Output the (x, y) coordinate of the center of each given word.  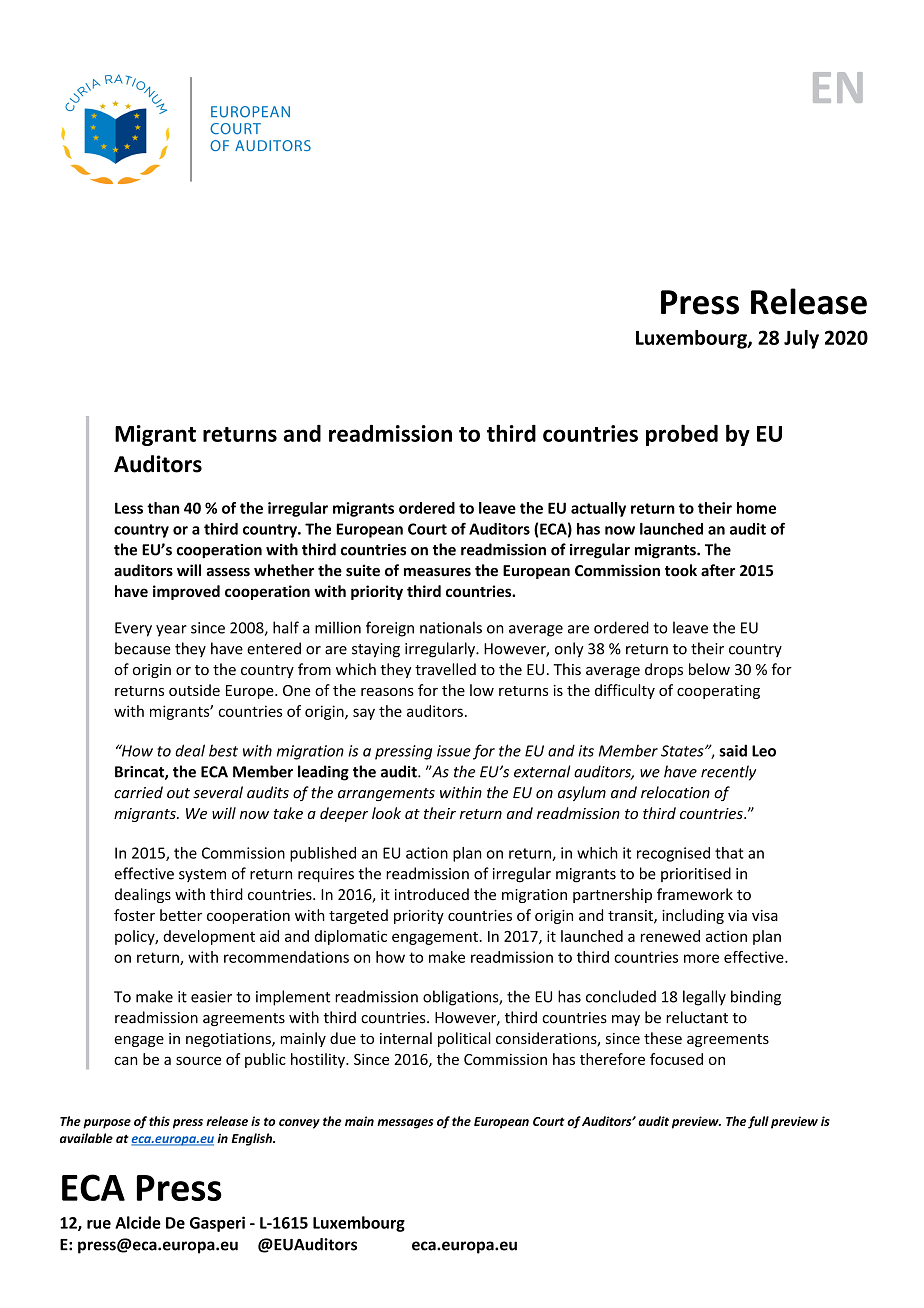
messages (405, 1124)
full (758, 1122)
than (163, 508)
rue (99, 1224)
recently (728, 773)
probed (682, 435)
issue (454, 751)
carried (138, 792)
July (801, 339)
